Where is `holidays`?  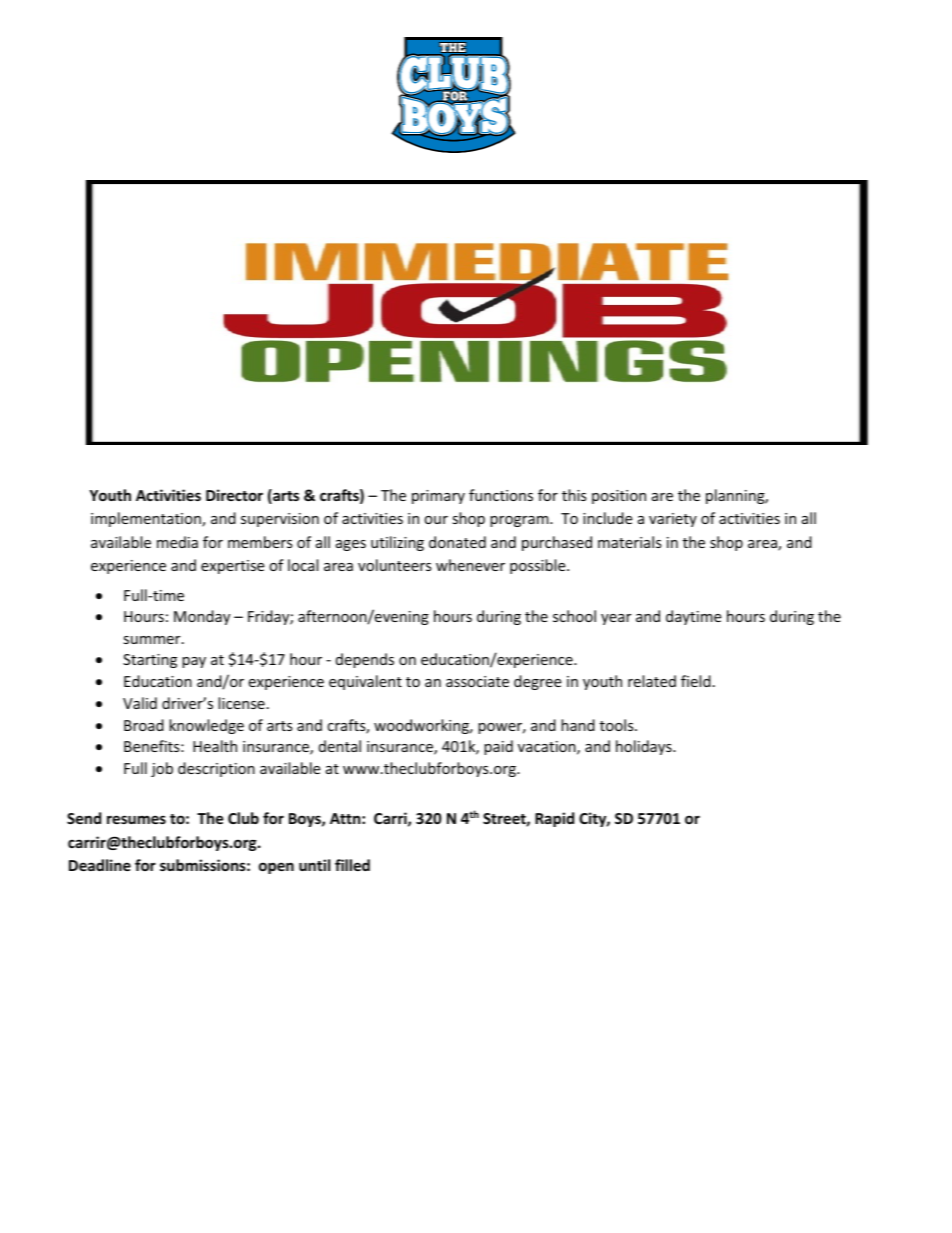 holidays is located at coordinates (645, 747).
